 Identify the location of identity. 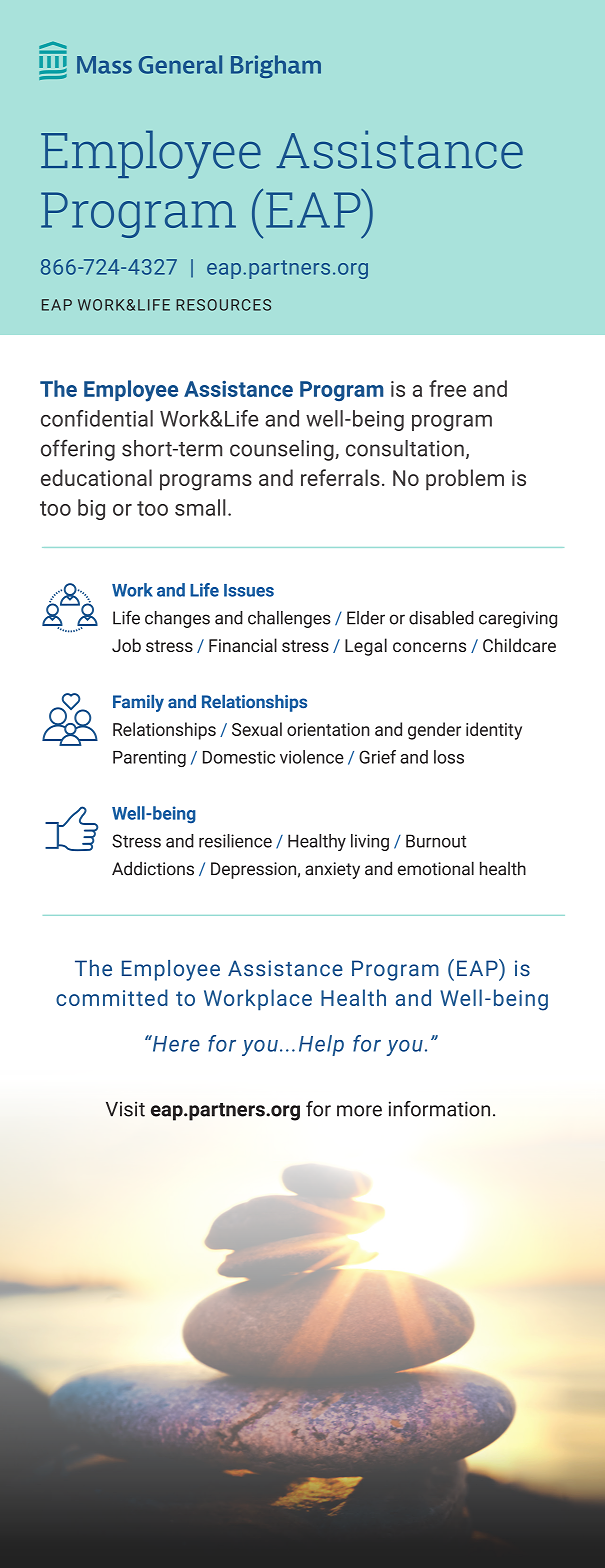
(494, 731).
